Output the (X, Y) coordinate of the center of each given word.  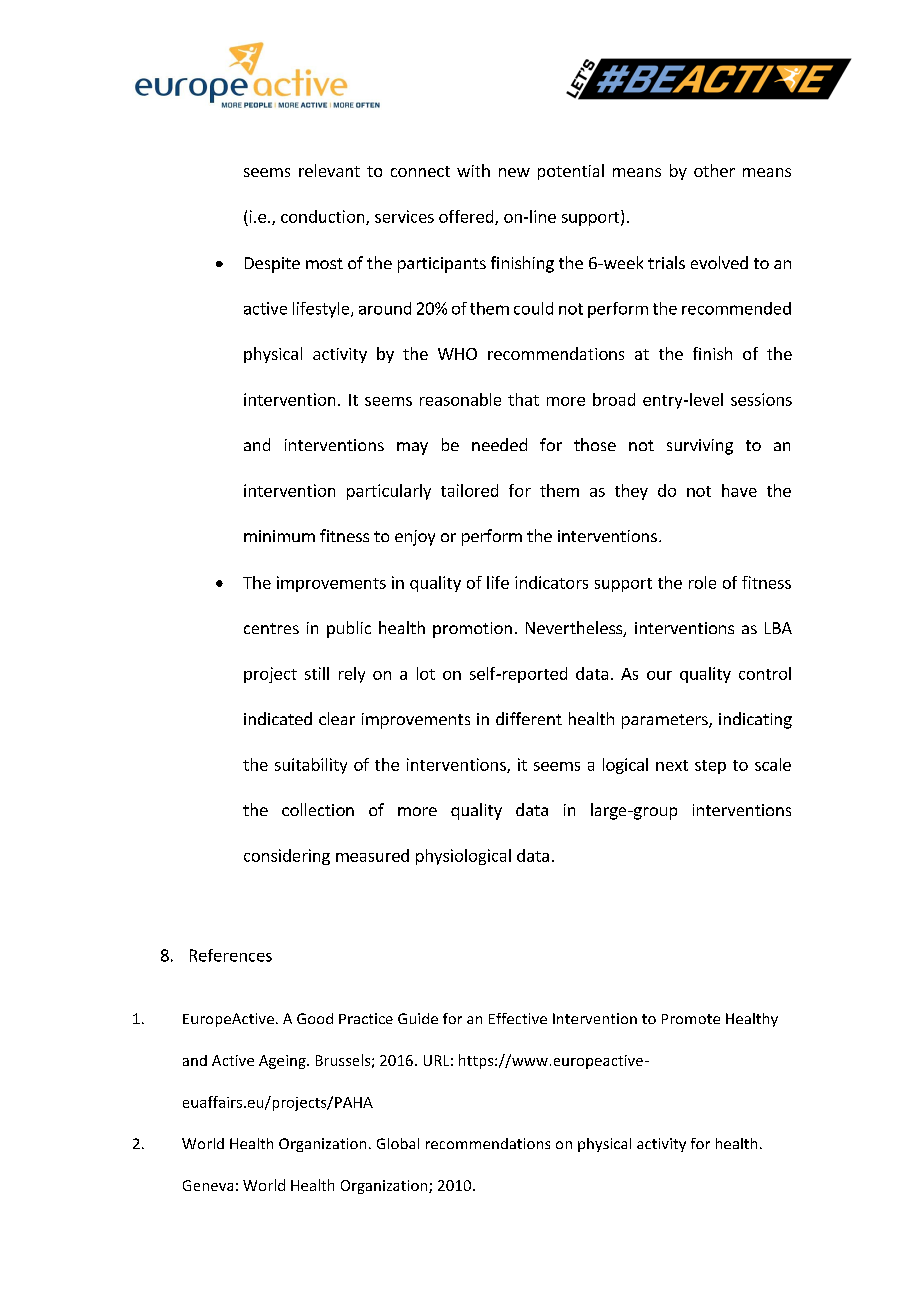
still (317, 673)
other (714, 170)
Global (398, 1143)
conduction (324, 217)
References (231, 955)
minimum (279, 536)
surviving (700, 447)
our (659, 675)
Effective (518, 1018)
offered (467, 217)
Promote (691, 1019)
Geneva (208, 1185)
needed (499, 444)
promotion (472, 630)
